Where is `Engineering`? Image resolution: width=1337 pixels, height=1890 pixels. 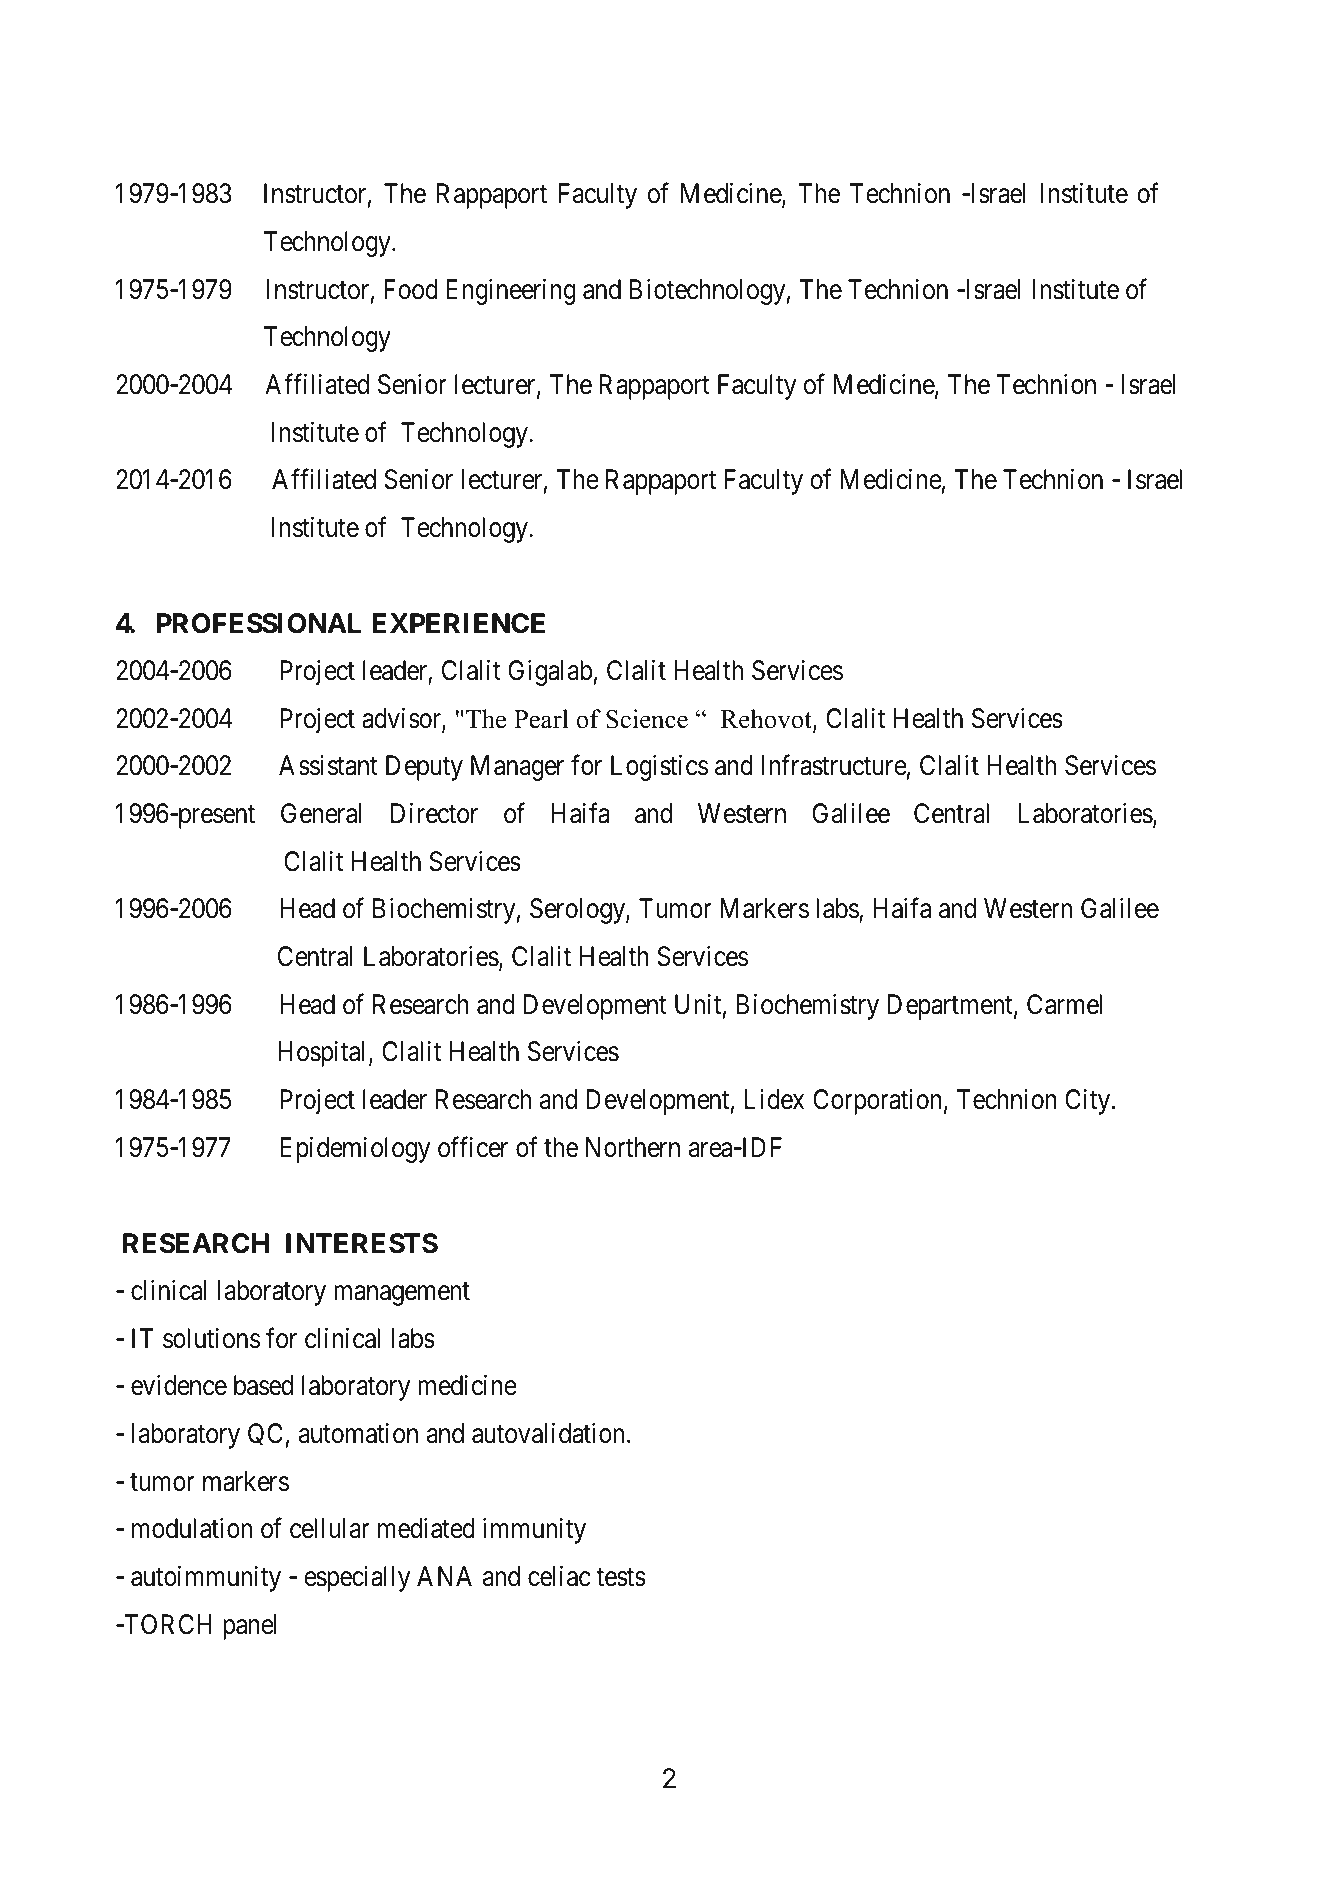 Engineering is located at coordinates (511, 292).
